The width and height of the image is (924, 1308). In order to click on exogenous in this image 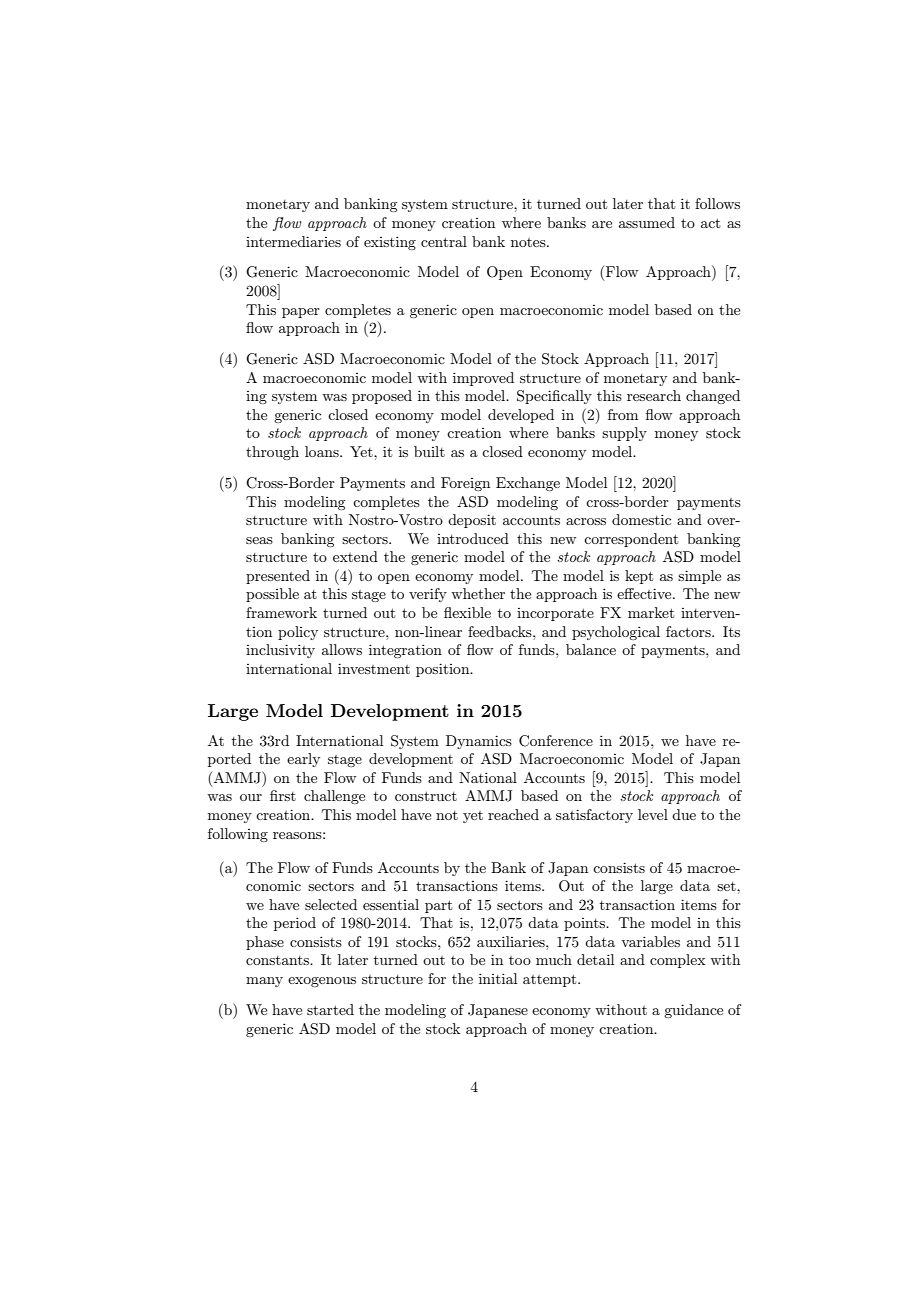, I will do `click(322, 982)`.
